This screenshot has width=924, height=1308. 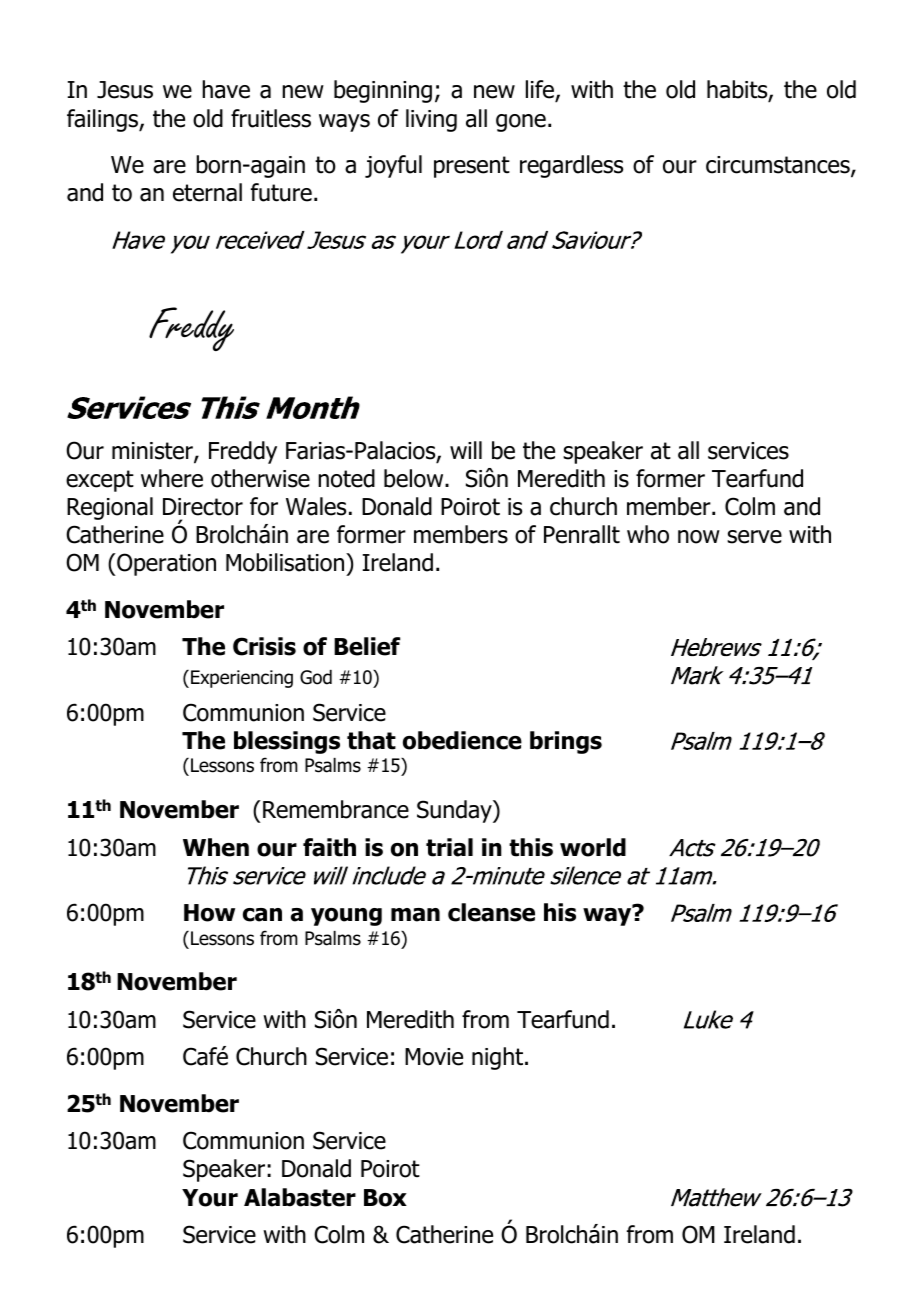 What do you see at coordinates (754, 537) in the screenshot?
I see `serve` at bounding box center [754, 537].
